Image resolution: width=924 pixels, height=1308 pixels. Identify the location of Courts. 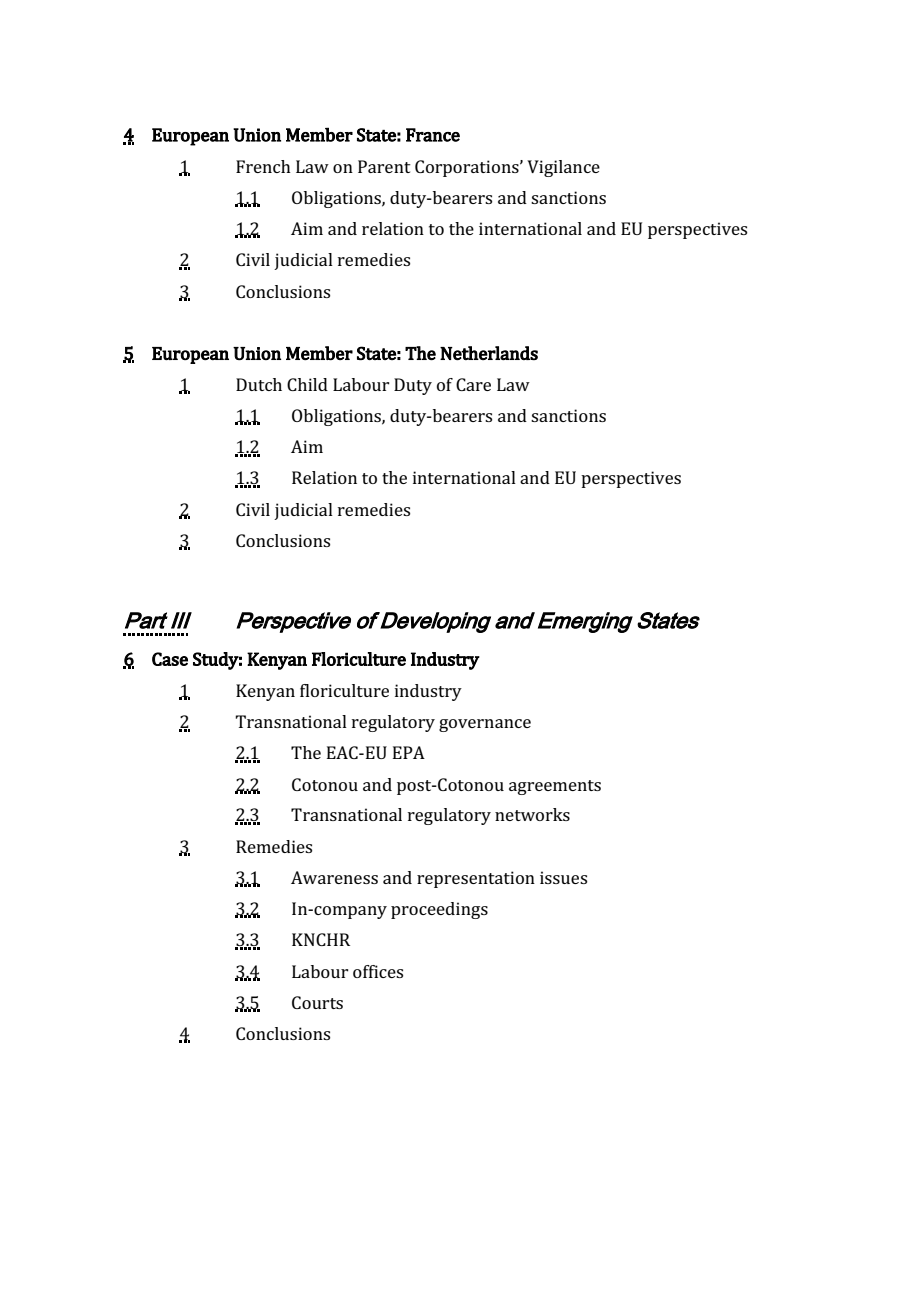
(317, 1002).
